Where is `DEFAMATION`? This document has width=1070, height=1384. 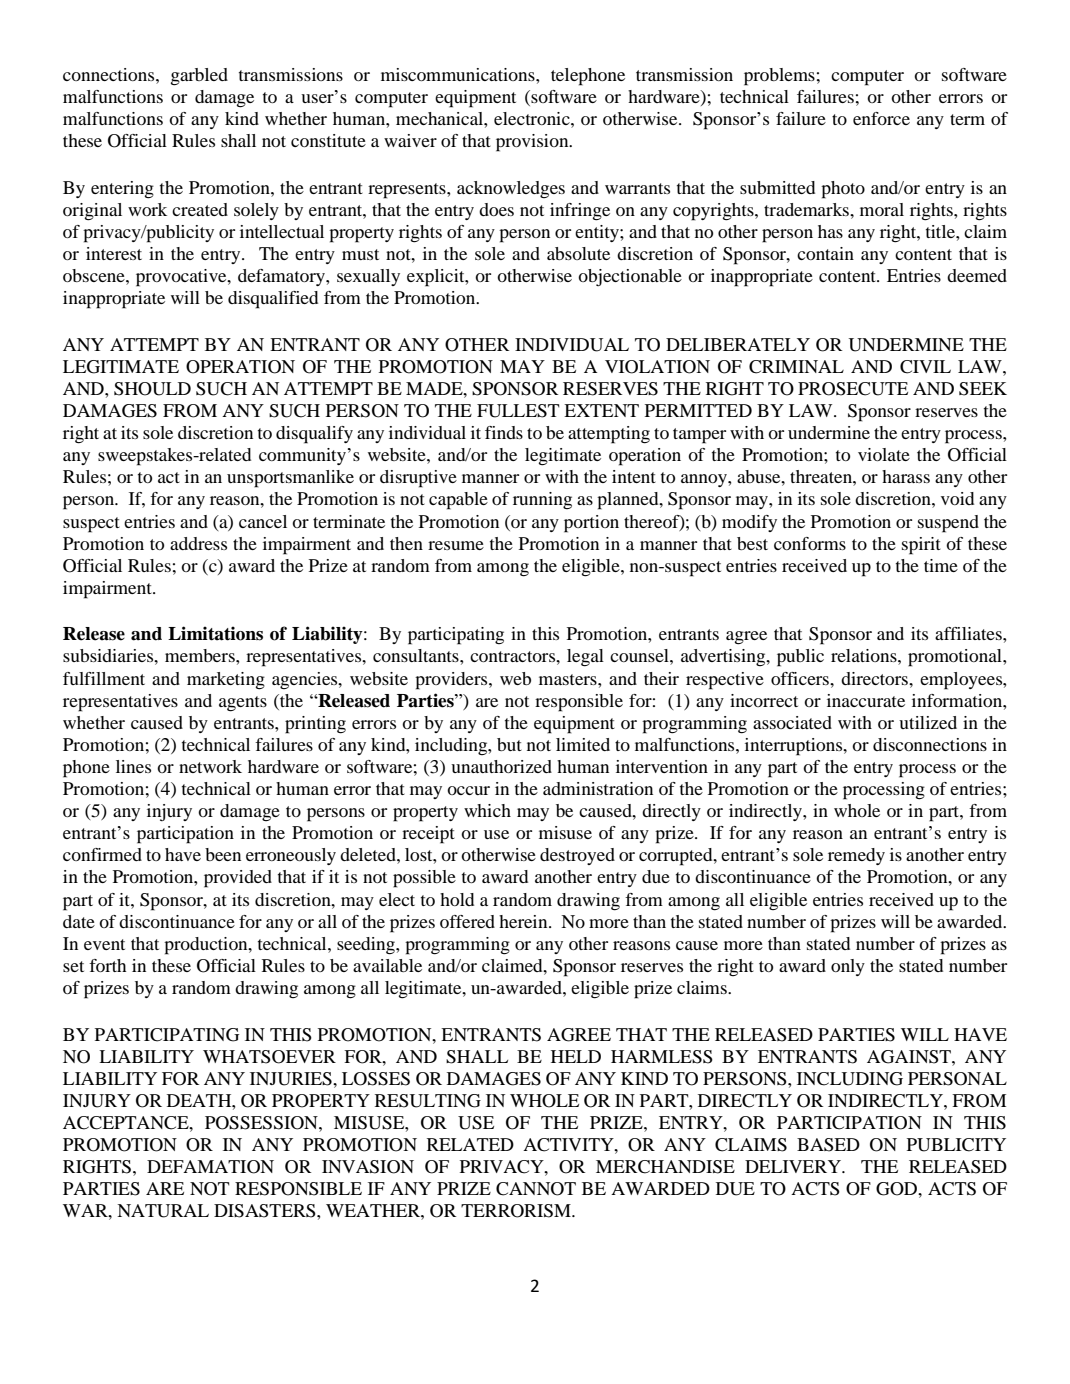
DEFAMATION is located at coordinates (210, 1167).
